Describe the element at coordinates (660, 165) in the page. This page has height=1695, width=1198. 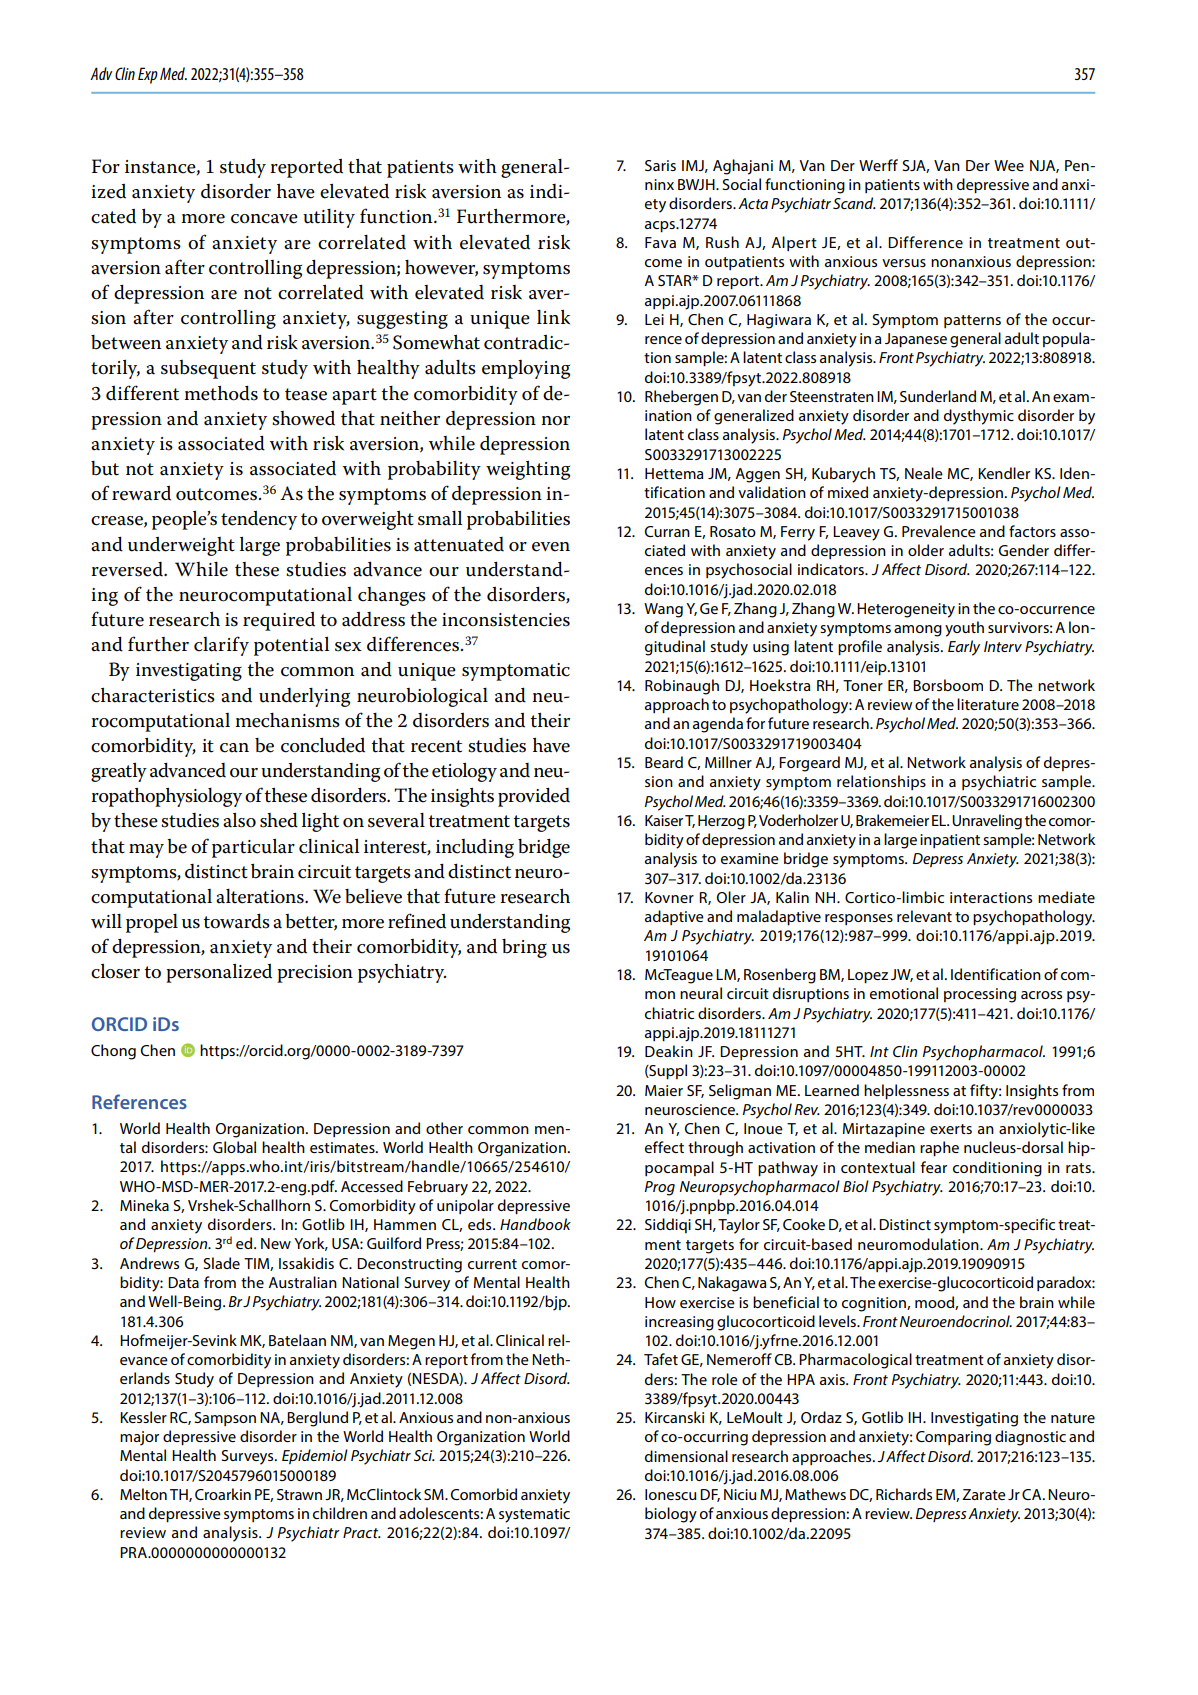
I see `Saris` at that location.
